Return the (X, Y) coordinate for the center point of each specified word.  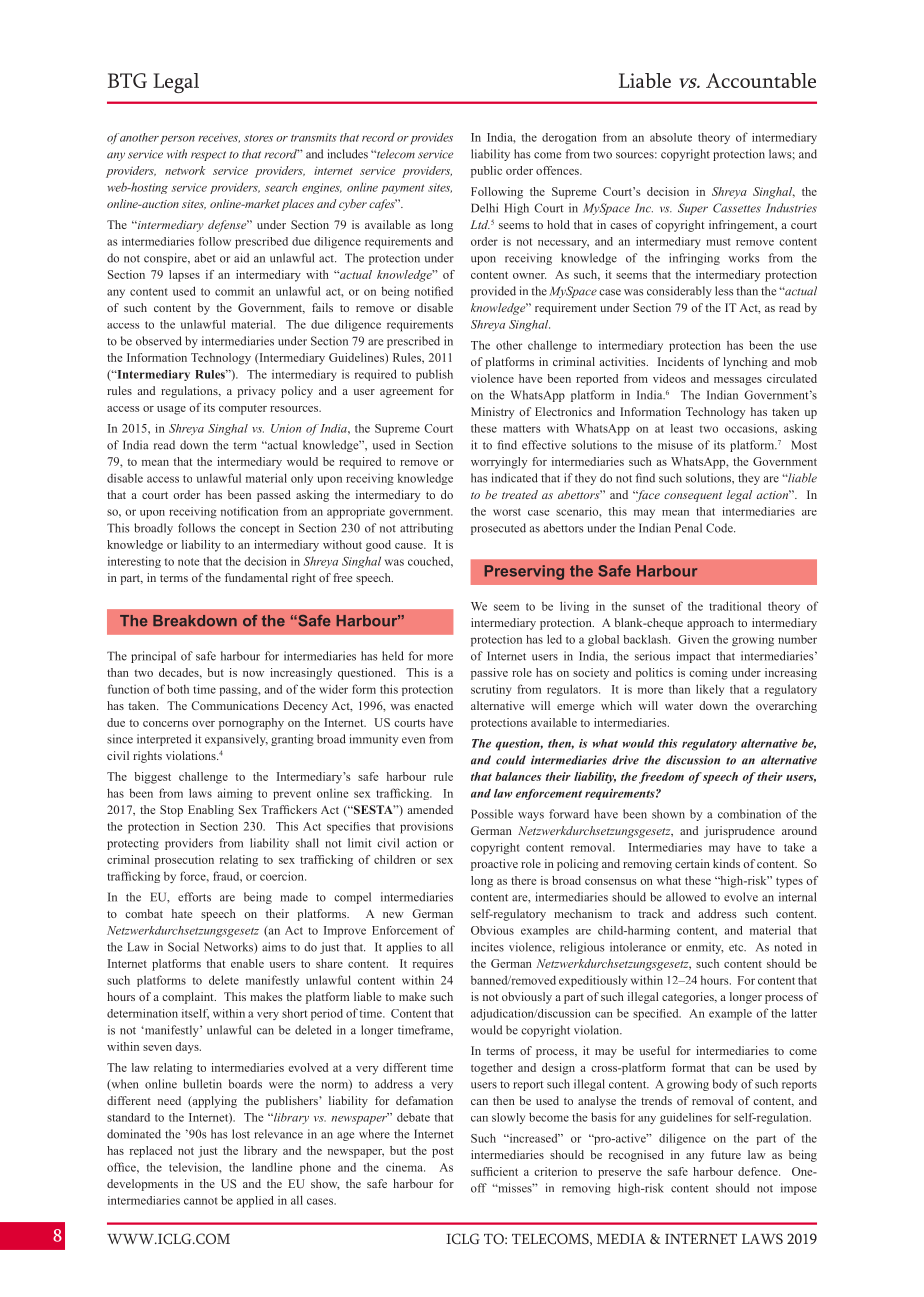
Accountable (761, 80)
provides (431, 139)
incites (487, 947)
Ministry (492, 413)
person (177, 140)
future (726, 1154)
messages (738, 381)
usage (171, 410)
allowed (686, 897)
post (442, 1152)
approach (710, 624)
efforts (194, 897)
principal (153, 657)
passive (489, 674)
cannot (201, 1201)
